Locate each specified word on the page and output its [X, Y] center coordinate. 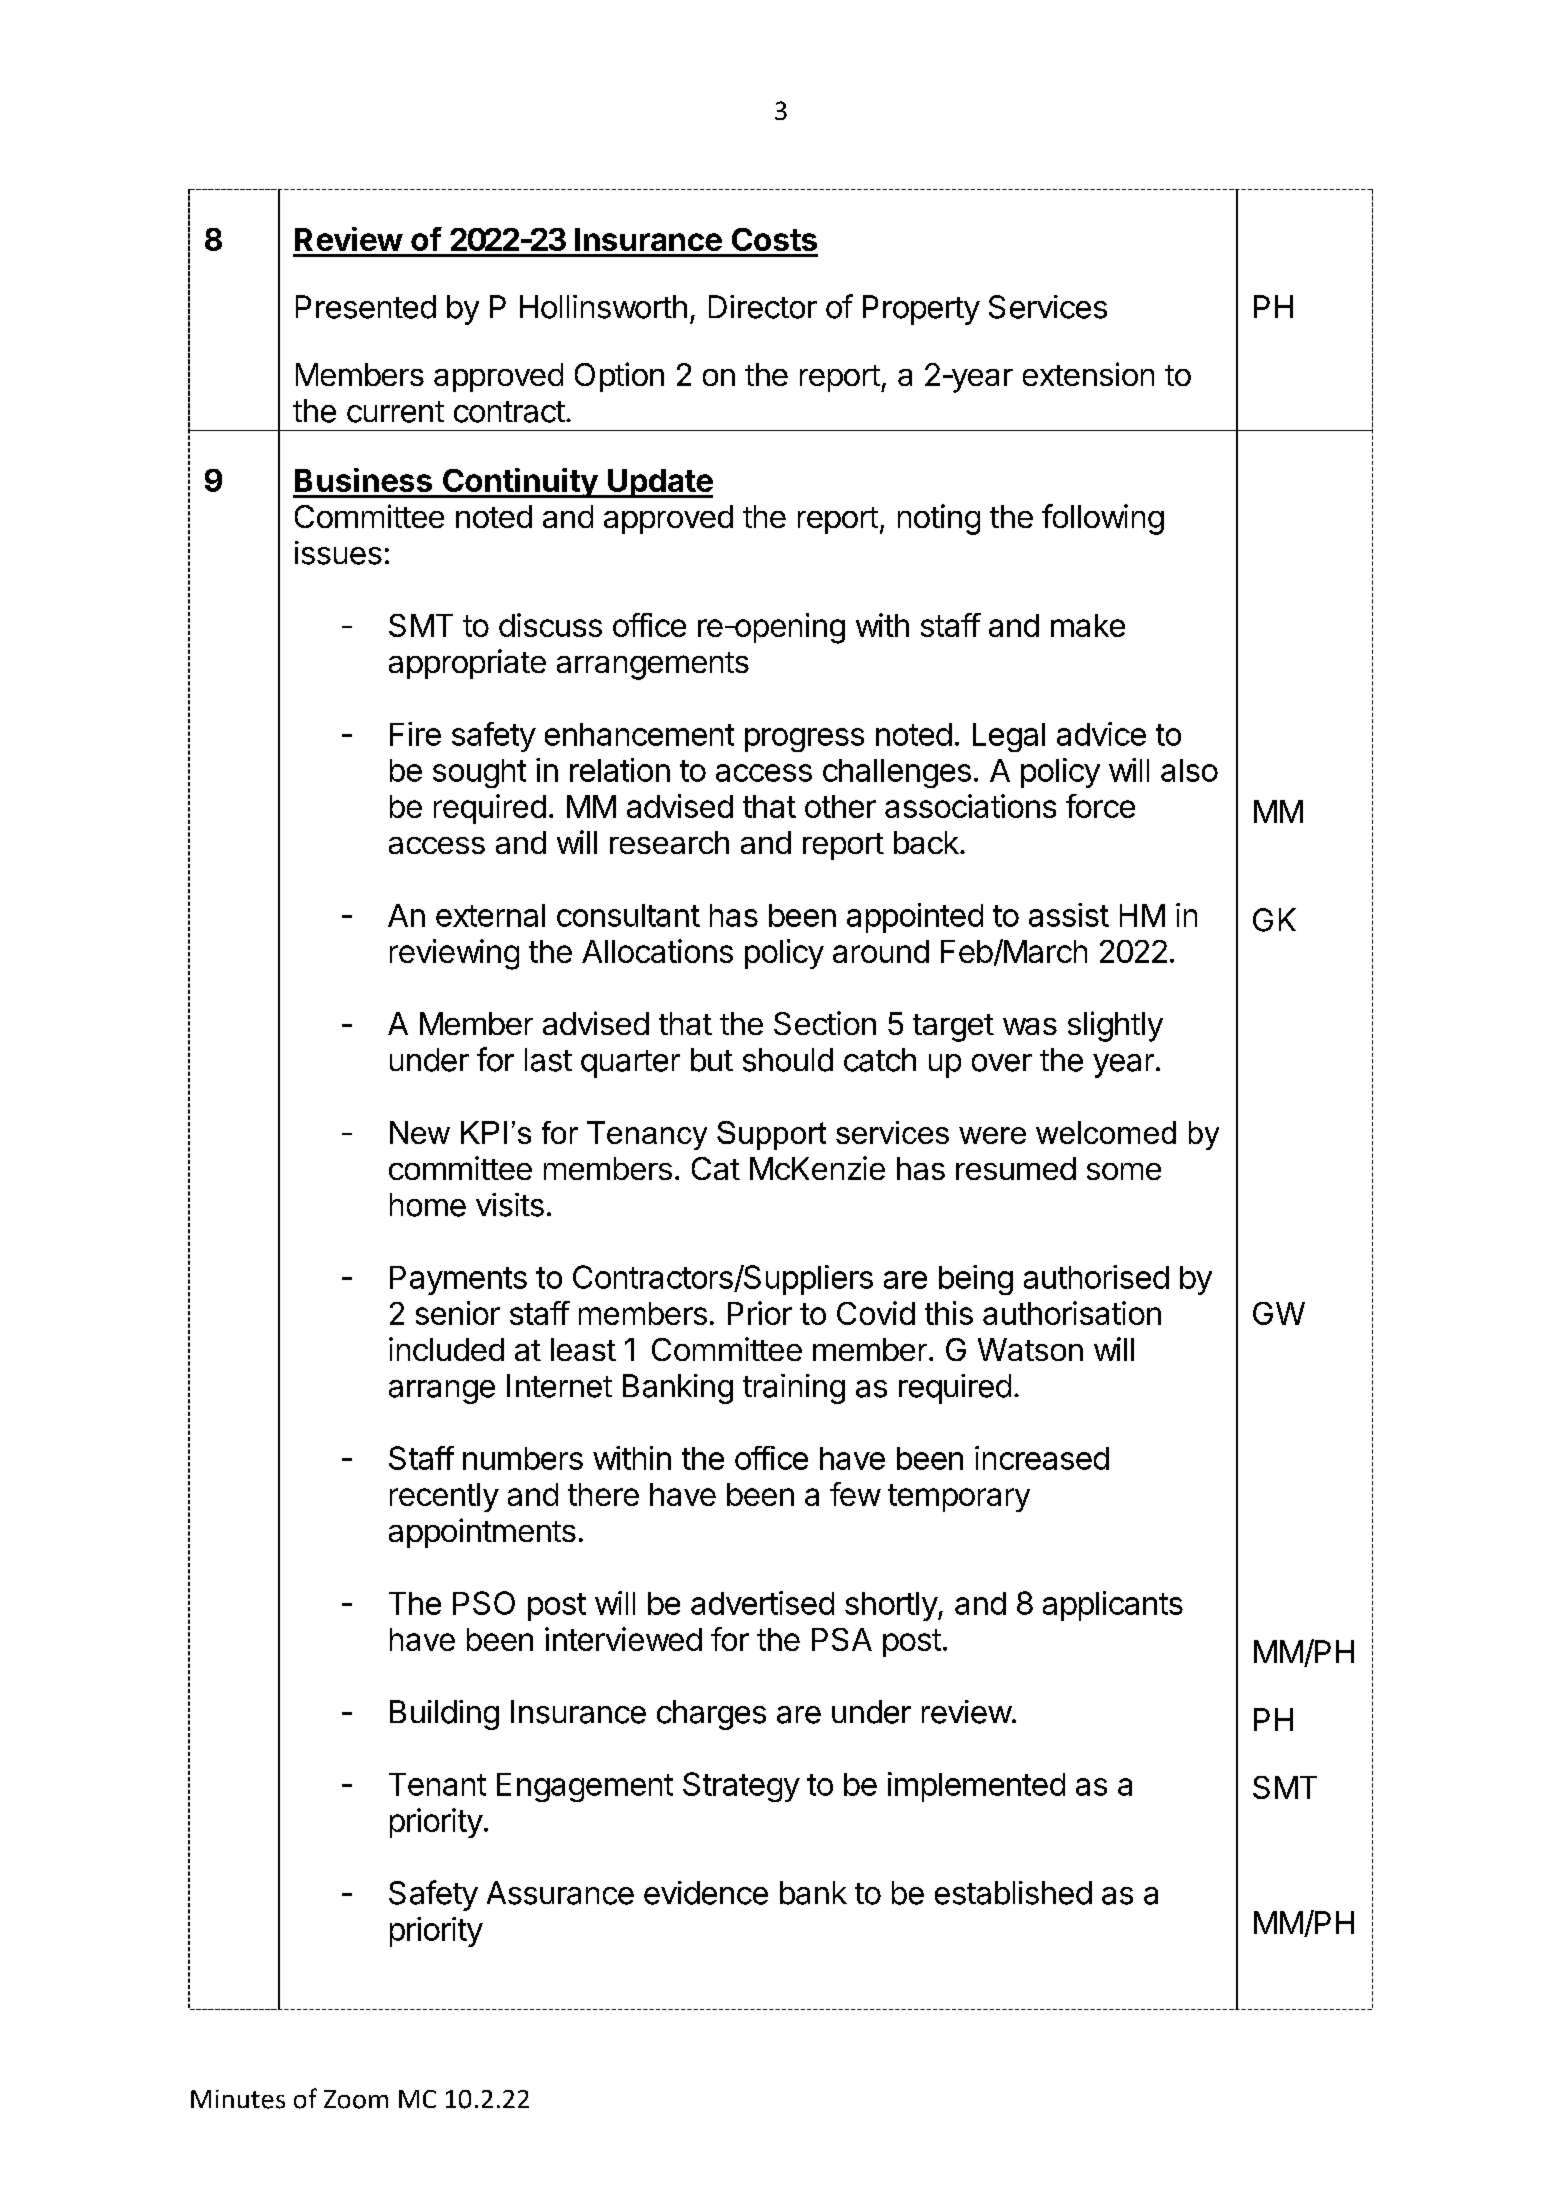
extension [1088, 374]
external [490, 915]
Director [763, 307]
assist [1069, 915]
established [1013, 1893]
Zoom [356, 2099]
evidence [706, 1893]
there [603, 1494]
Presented [366, 307]
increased [1042, 1458]
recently [444, 1497]
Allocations [657, 951]
